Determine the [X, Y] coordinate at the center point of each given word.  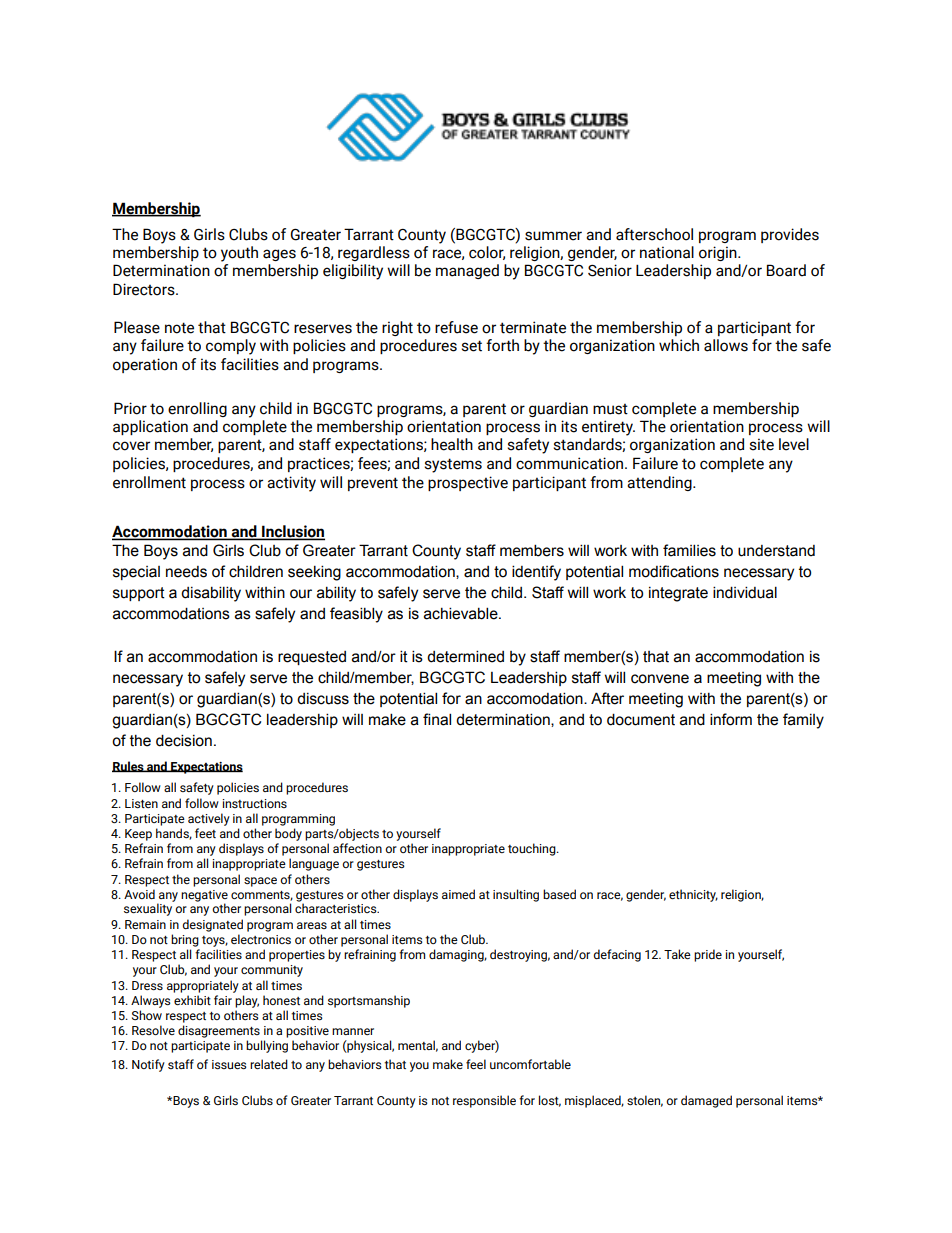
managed [467, 271]
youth [239, 254]
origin [719, 253]
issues [229, 1064]
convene [660, 679]
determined [465, 656]
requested [312, 658]
